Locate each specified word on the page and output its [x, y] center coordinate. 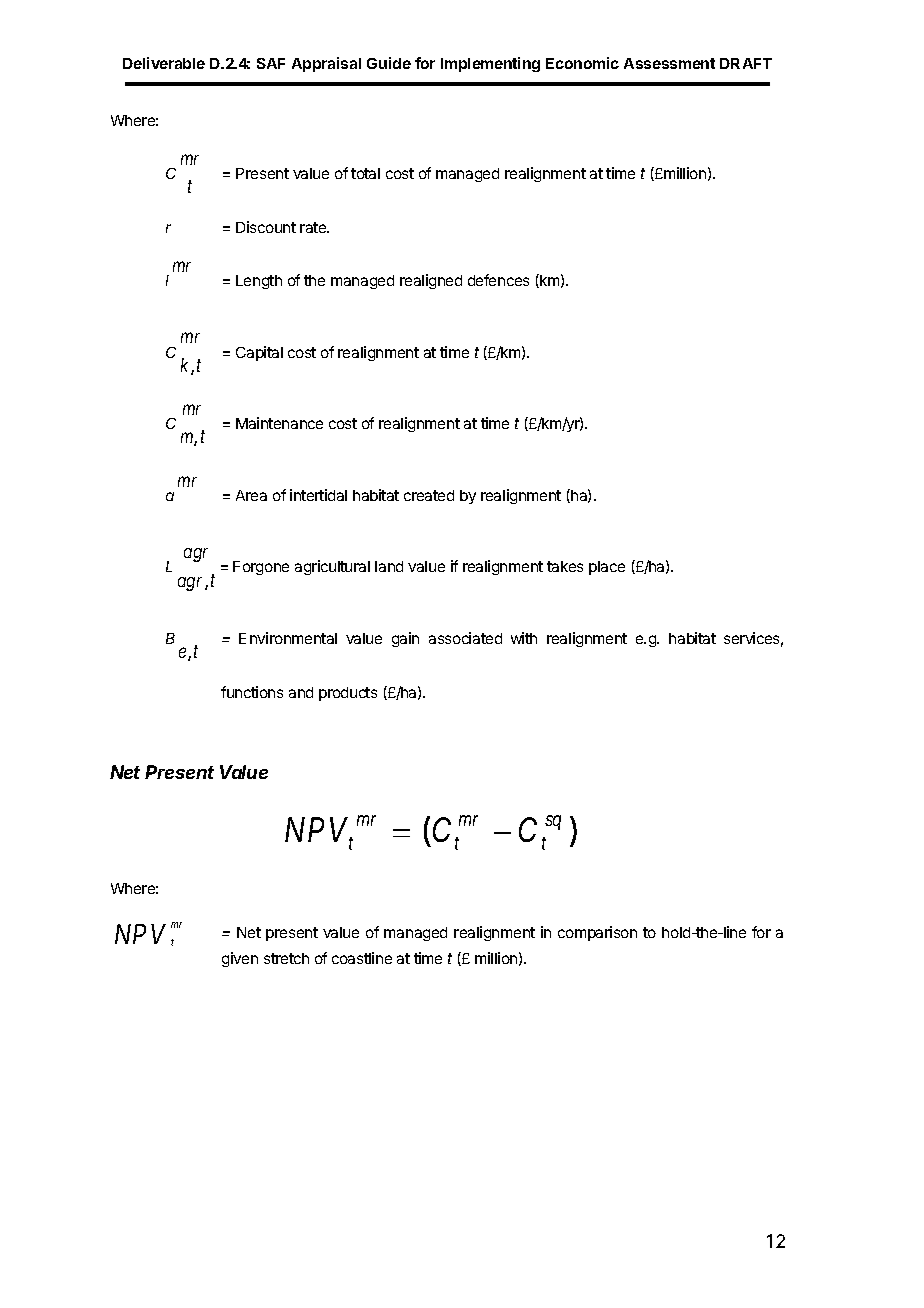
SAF [271, 63]
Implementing [490, 64]
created [429, 495]
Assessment [669, 63]
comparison [597, 933]
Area [251, 495]
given [240, 959]
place [607, 568]
